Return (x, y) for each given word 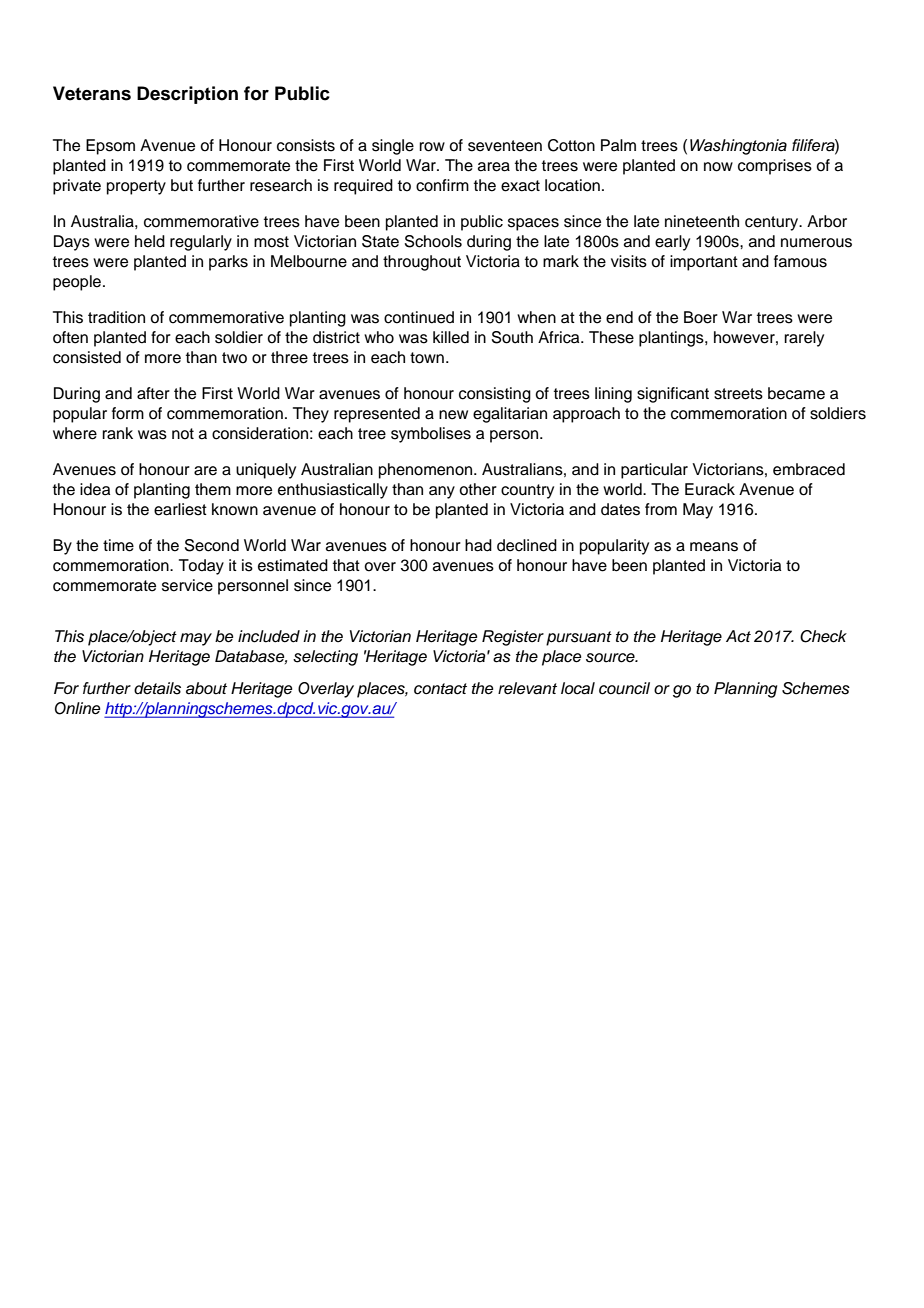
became (796, 393)
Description (187, 95)
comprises (775, 167)
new (453, 415)
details (157, 688)
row (432, 147)
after (153, 393)
